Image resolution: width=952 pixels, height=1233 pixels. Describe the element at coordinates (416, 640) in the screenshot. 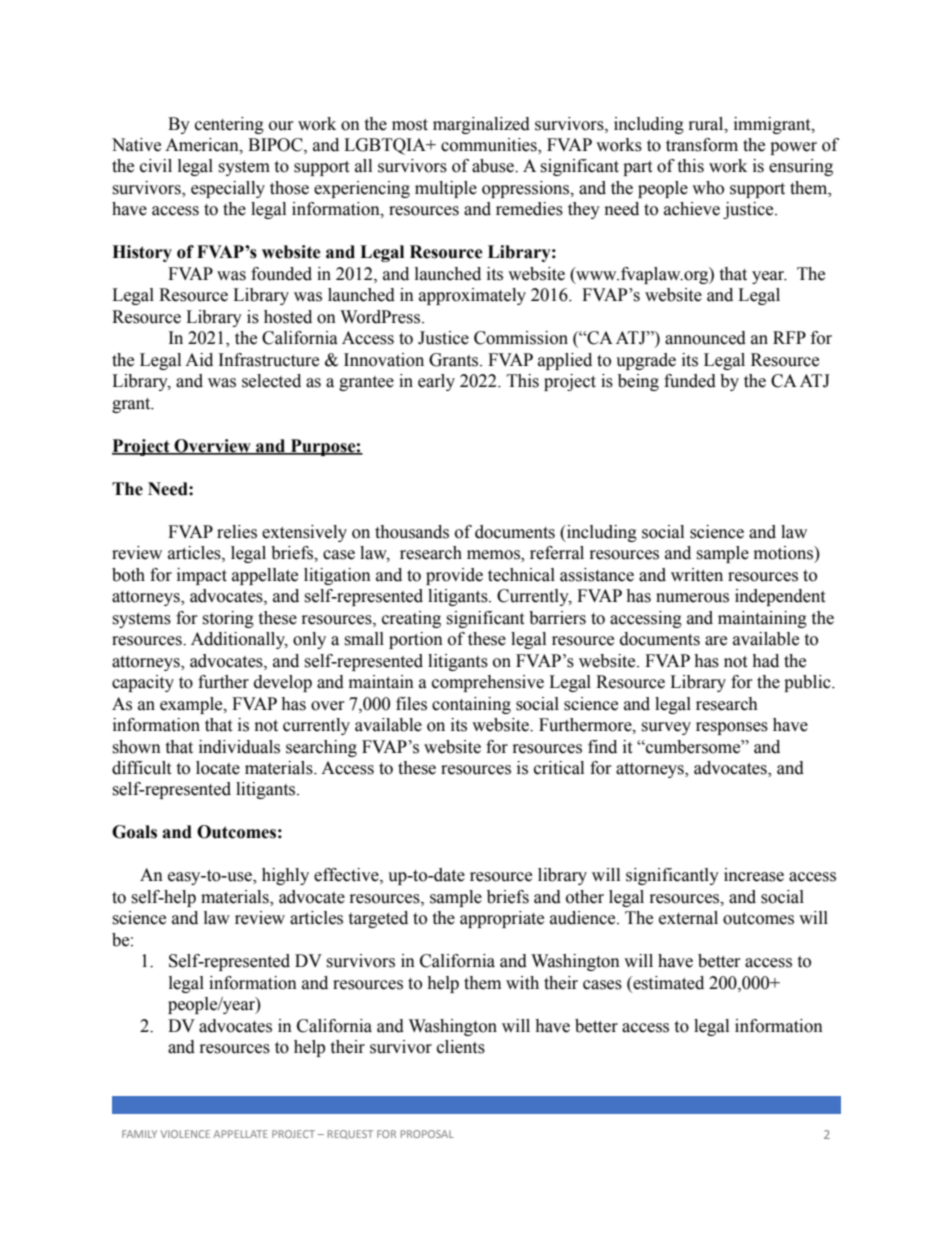

I see `portion` at that location.
